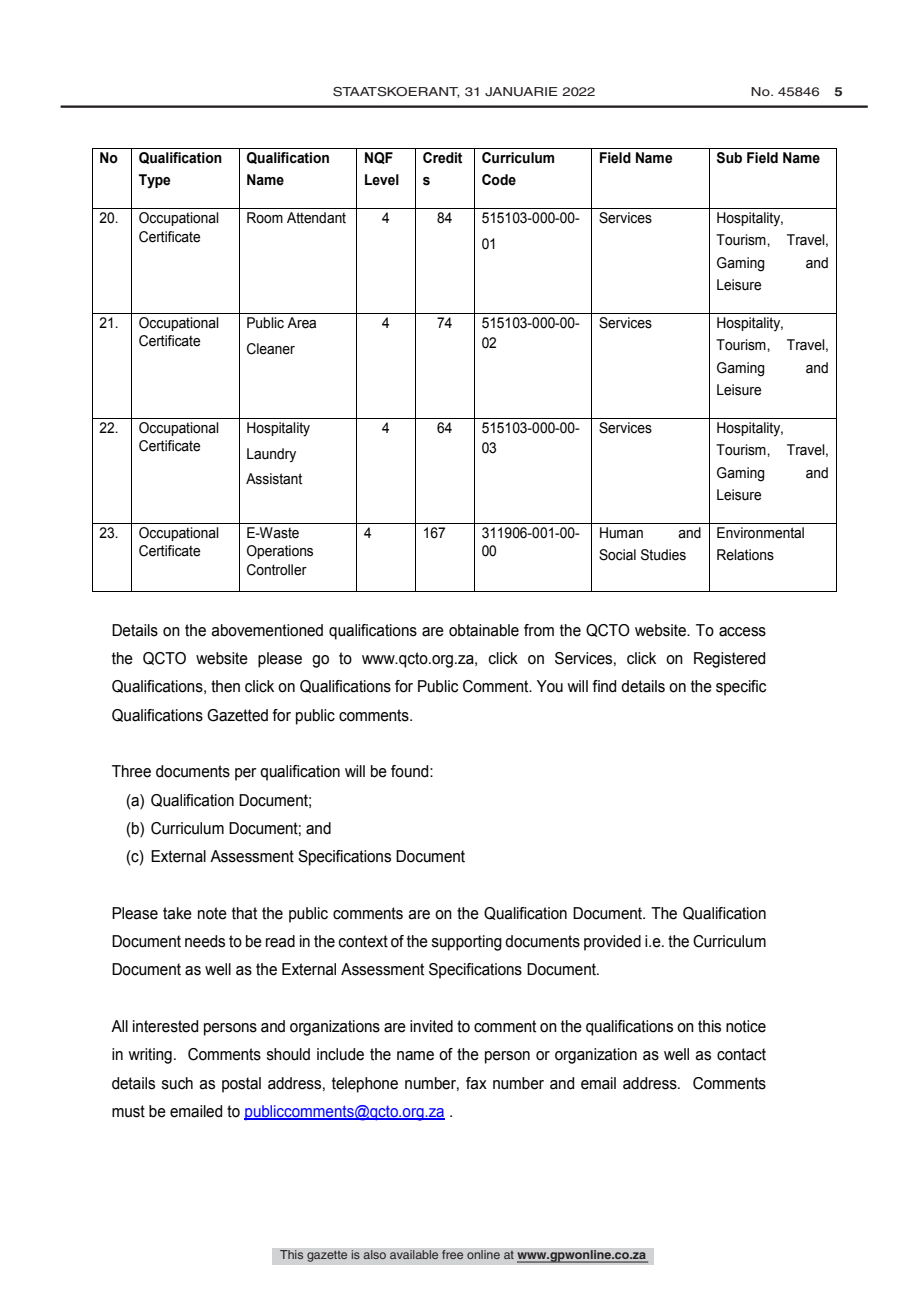  What do you see at coordinates (154, 181) in the document?
I see `Type` at bounding box center [154, 181].
